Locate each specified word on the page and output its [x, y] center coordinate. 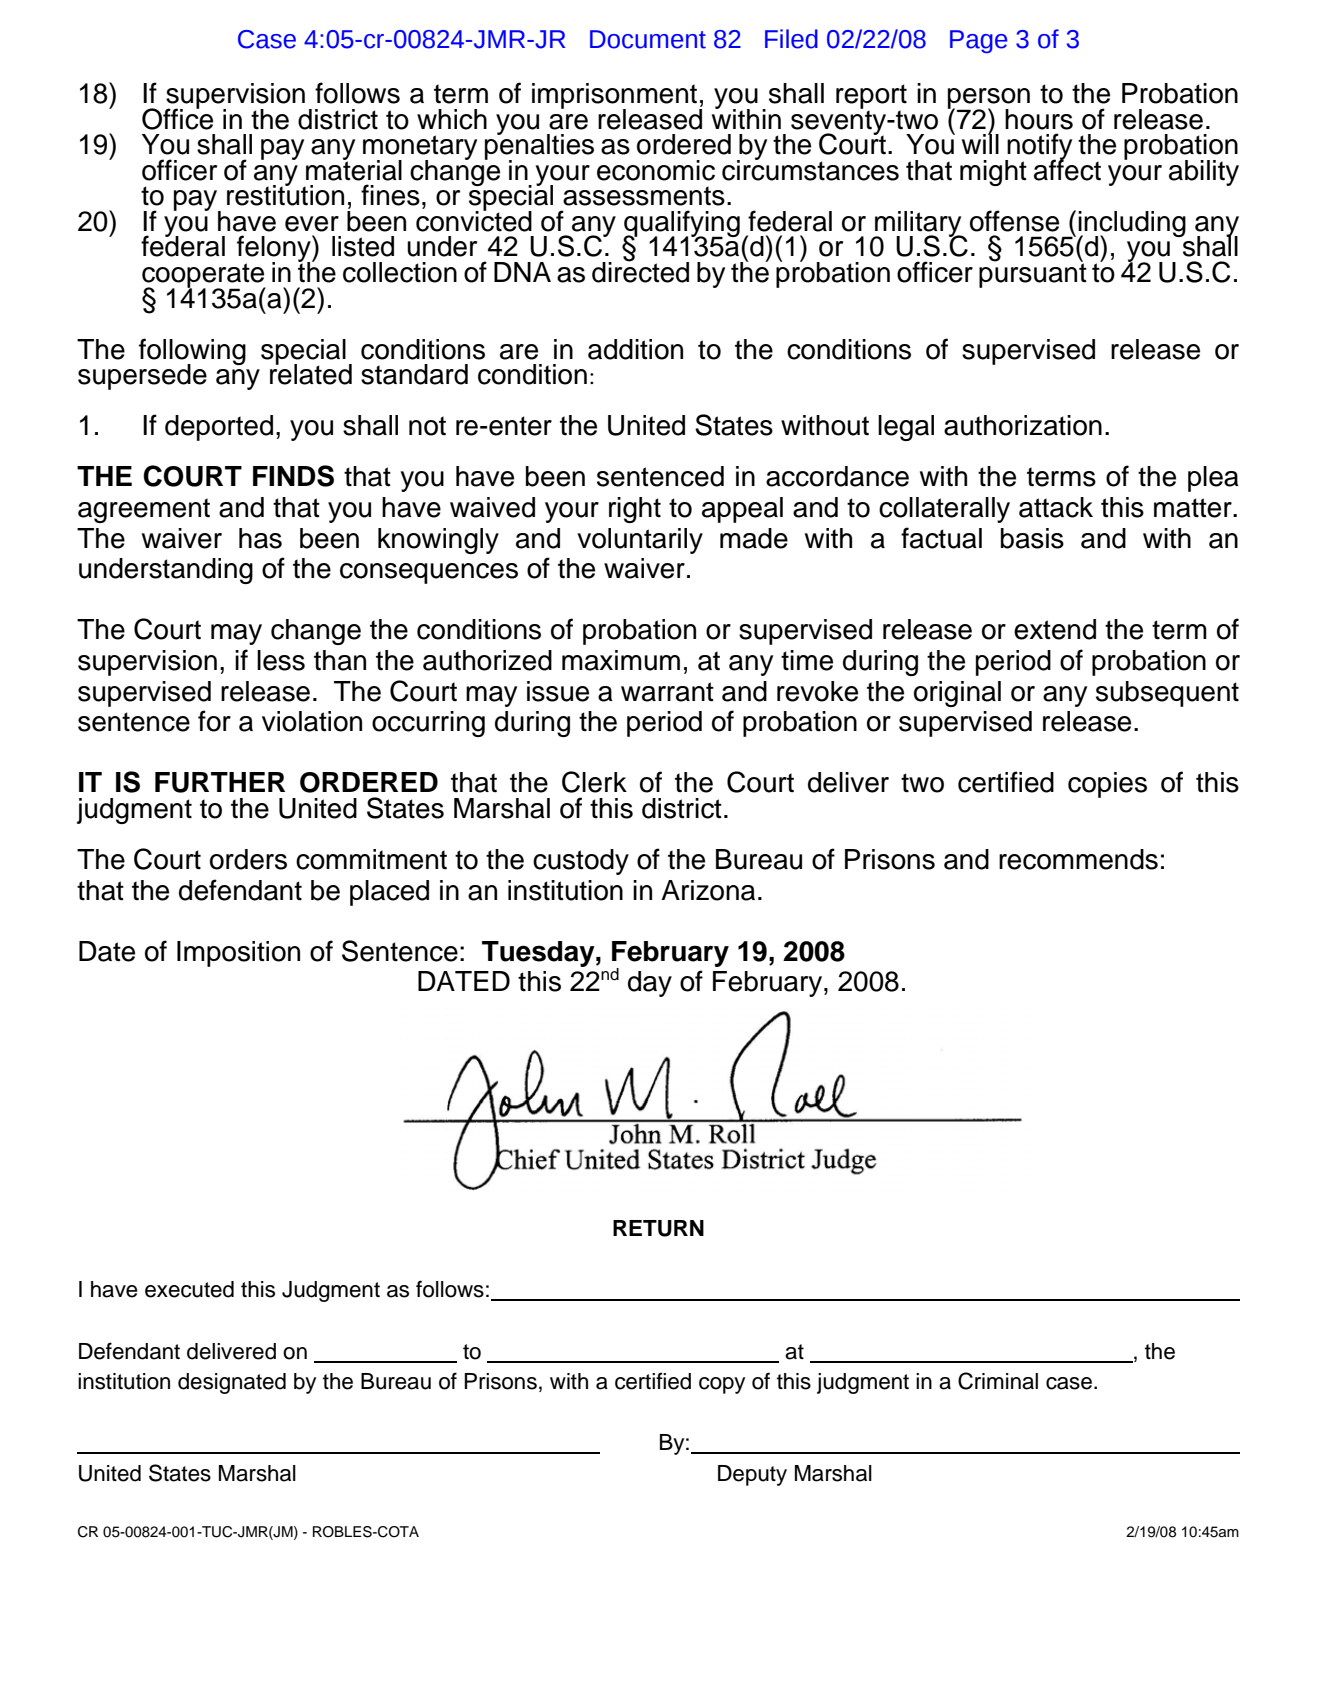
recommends [1078, 859]
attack [1056, 507]
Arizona [708, 890]
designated [232, 1383]
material [354, 169]
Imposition [238, 954]
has [260, 538]
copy [722, 1385]
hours [1039, 119]
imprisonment [616, 97]
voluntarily [640, 541]
